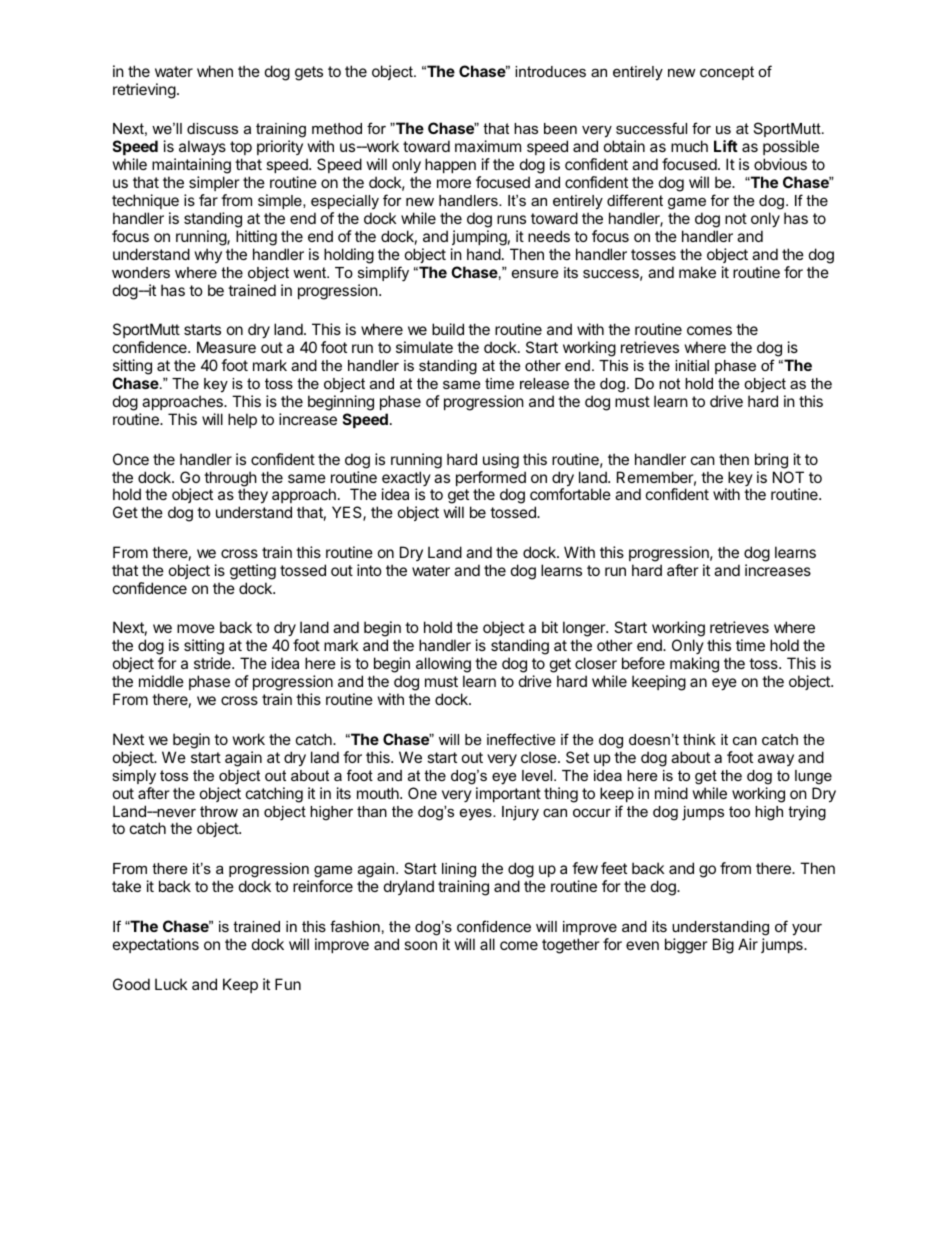  I want to click on Measure, so click(226, 347).
